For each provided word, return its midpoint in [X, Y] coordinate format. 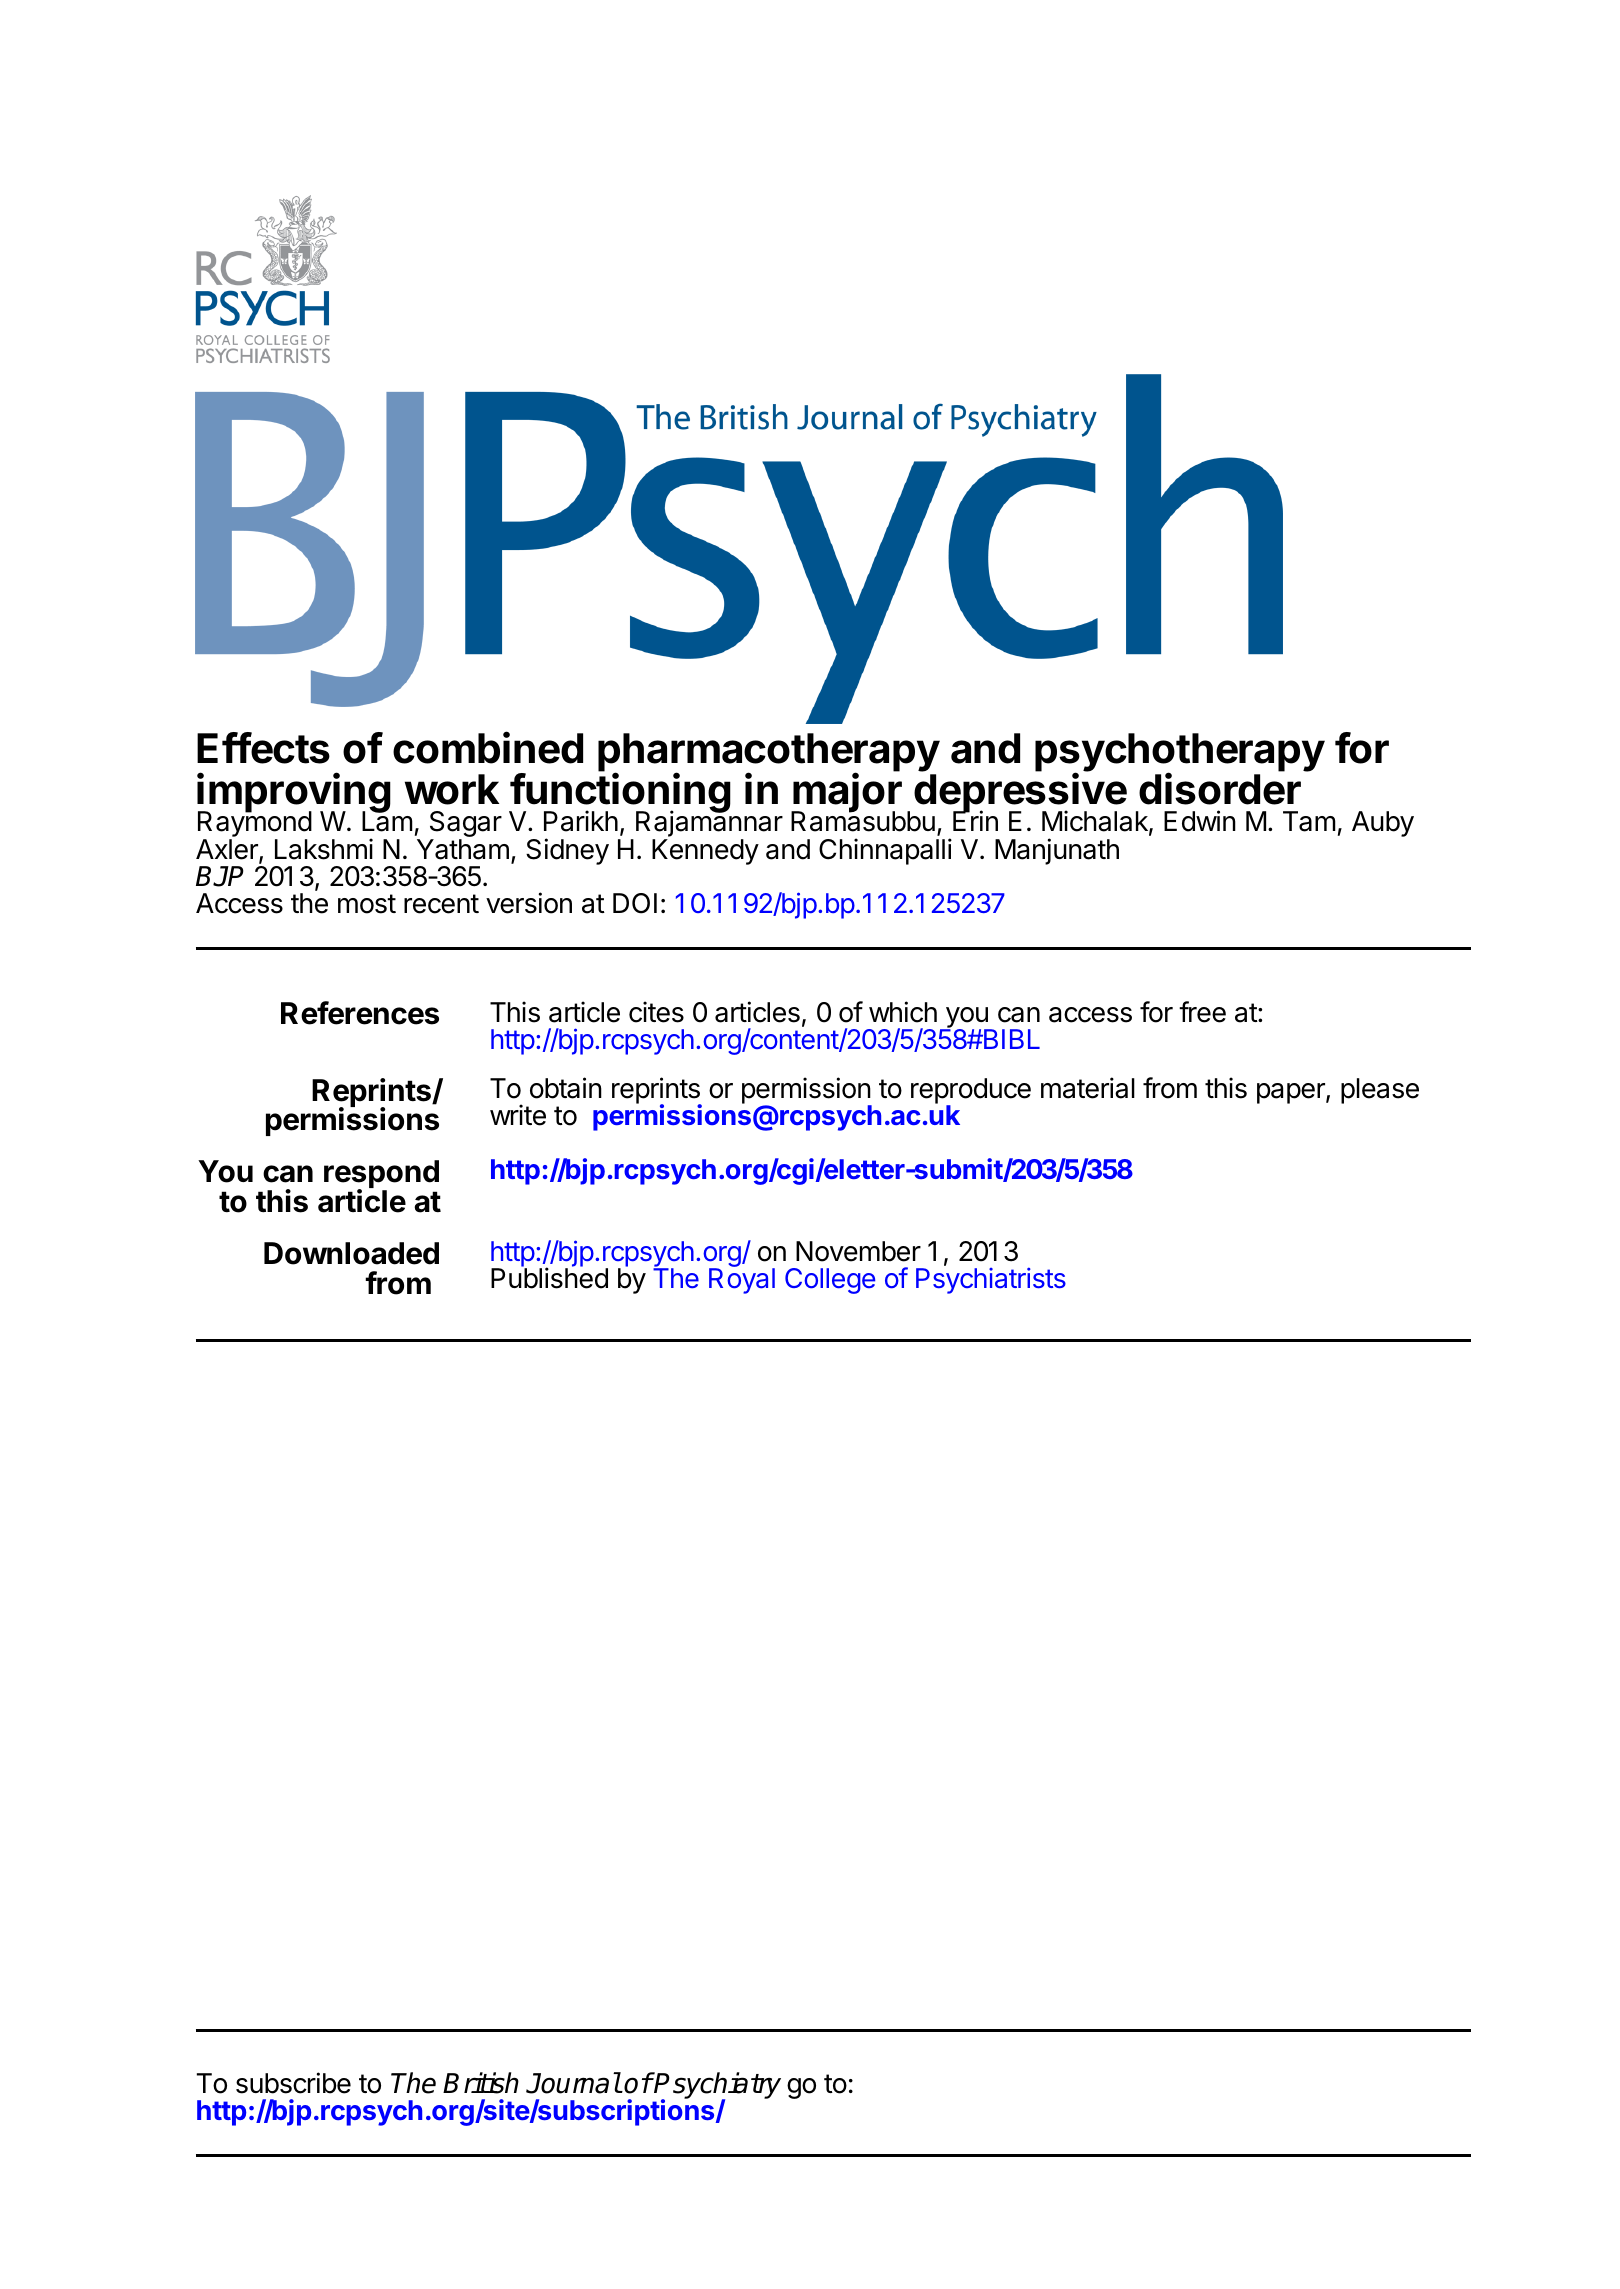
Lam [387, 821]
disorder [1220, 789]
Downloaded [351, 1253]
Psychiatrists [991, 1280]
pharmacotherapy [769, 754]
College [830, 1281]
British [481, 2083]
